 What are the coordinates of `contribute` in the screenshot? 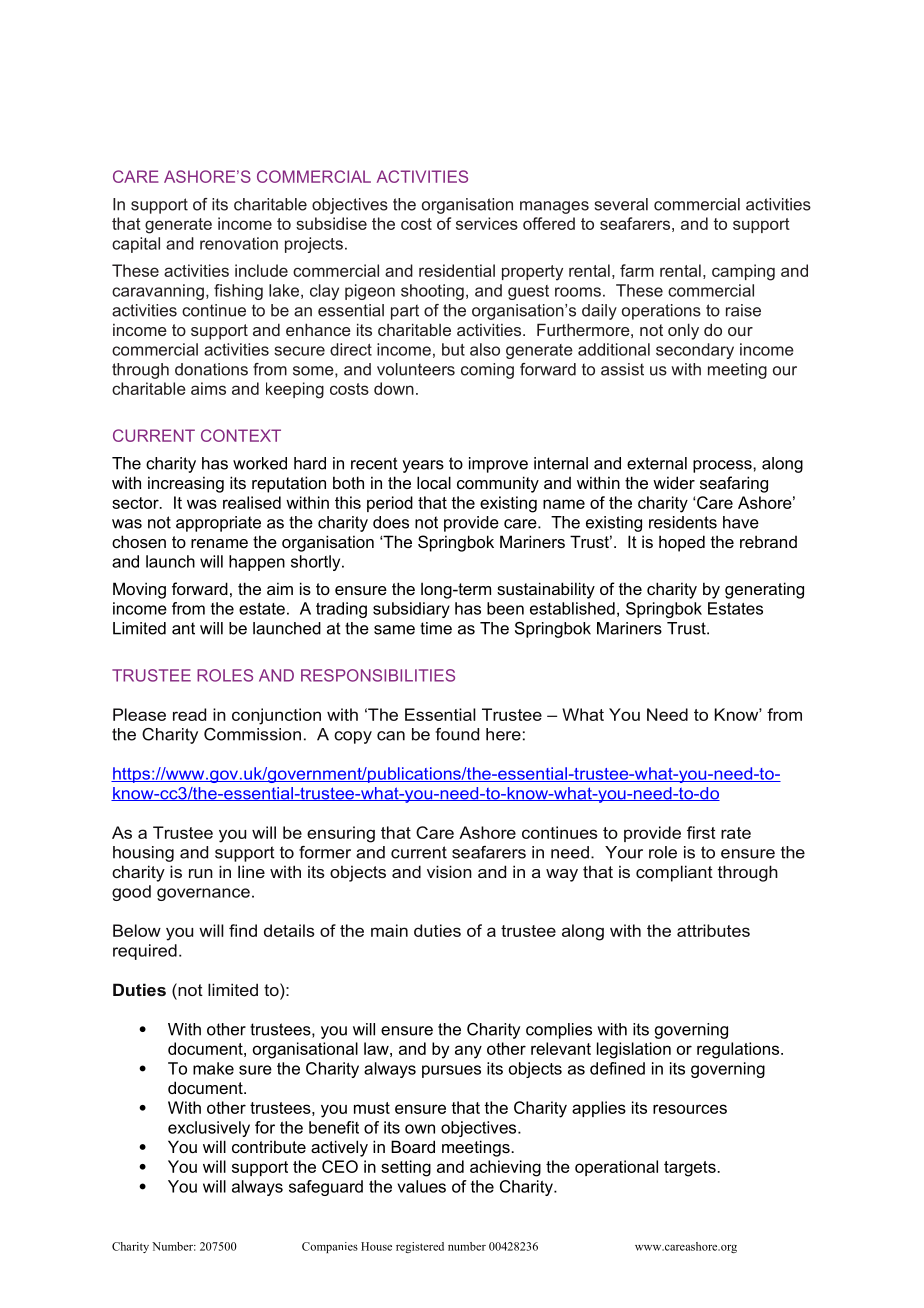 It's located at (269, 1146).
